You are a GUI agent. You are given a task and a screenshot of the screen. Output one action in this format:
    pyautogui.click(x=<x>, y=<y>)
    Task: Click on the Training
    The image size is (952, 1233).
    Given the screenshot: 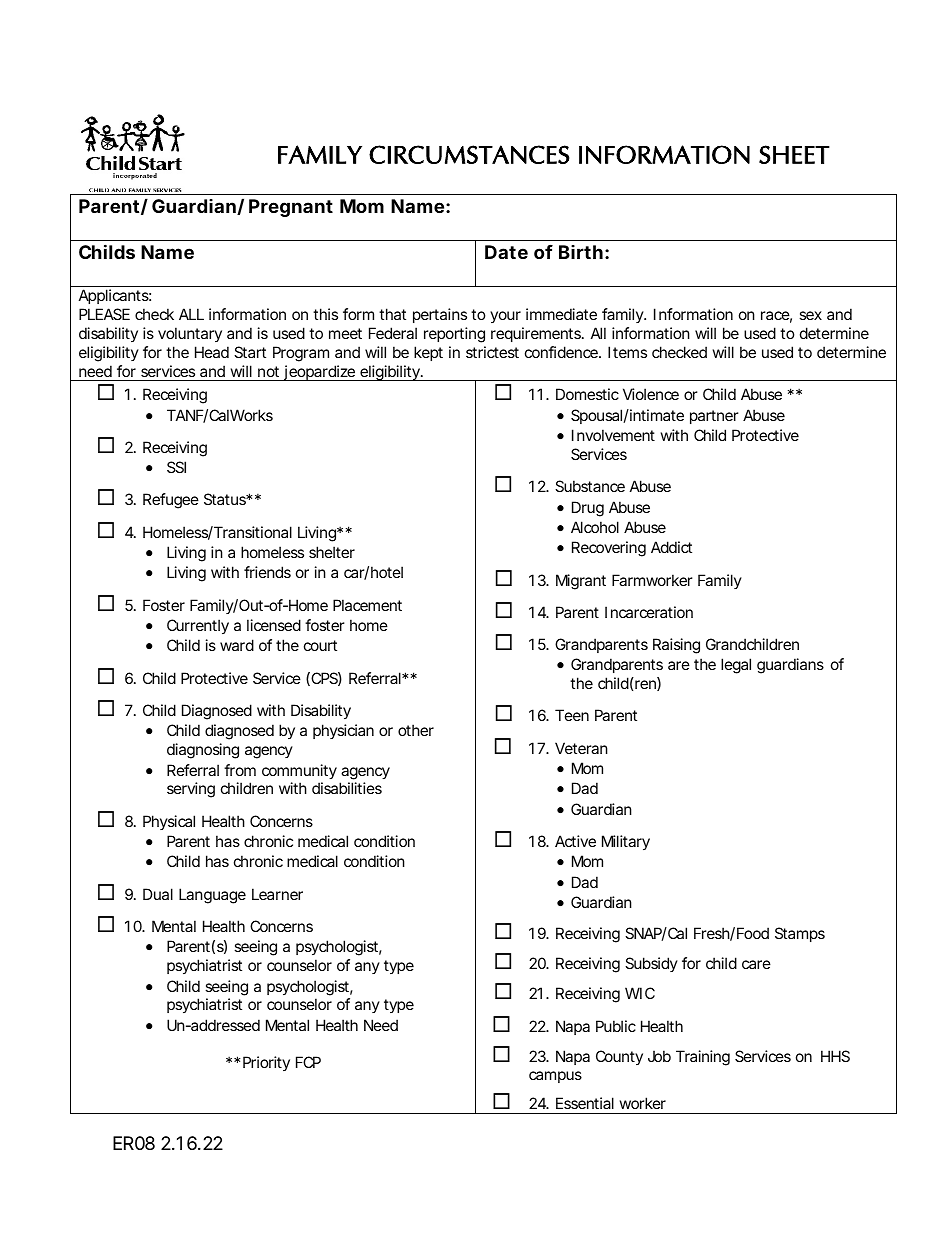 What is the action you would take?
    pyautogui.click(x=703, y=1058)
